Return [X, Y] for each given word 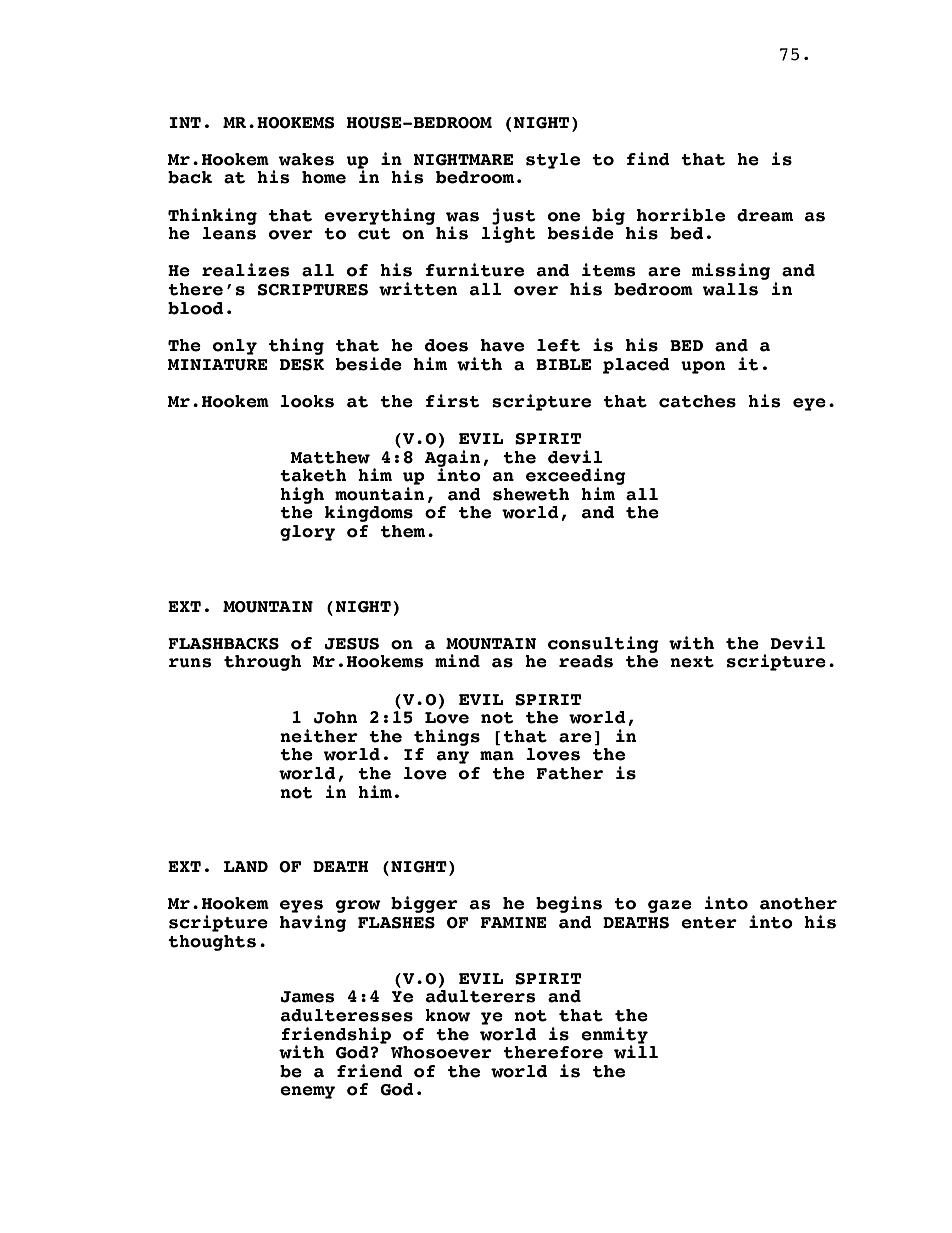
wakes [306, 159]
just [514, 217]
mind [457, 661]
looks [307, 401]
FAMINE [514, 922]
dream [765, 215]
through [262, 663]
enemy [307, 1092]
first [453, 401]
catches [697, 401]
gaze [670, 906]
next [692, 662]
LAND [246, 866]
